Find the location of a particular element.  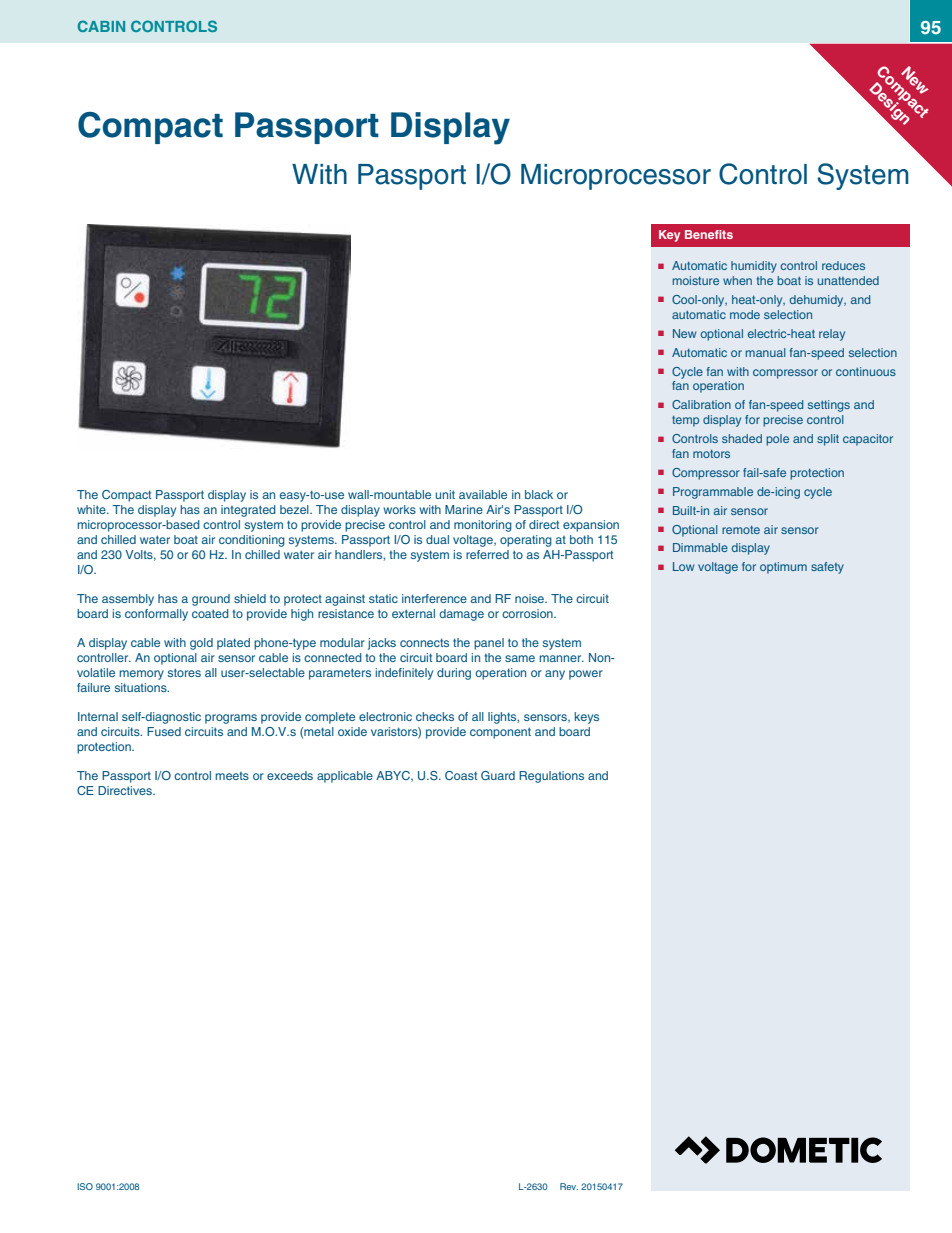

meets is located at coordinates (232, 776).
